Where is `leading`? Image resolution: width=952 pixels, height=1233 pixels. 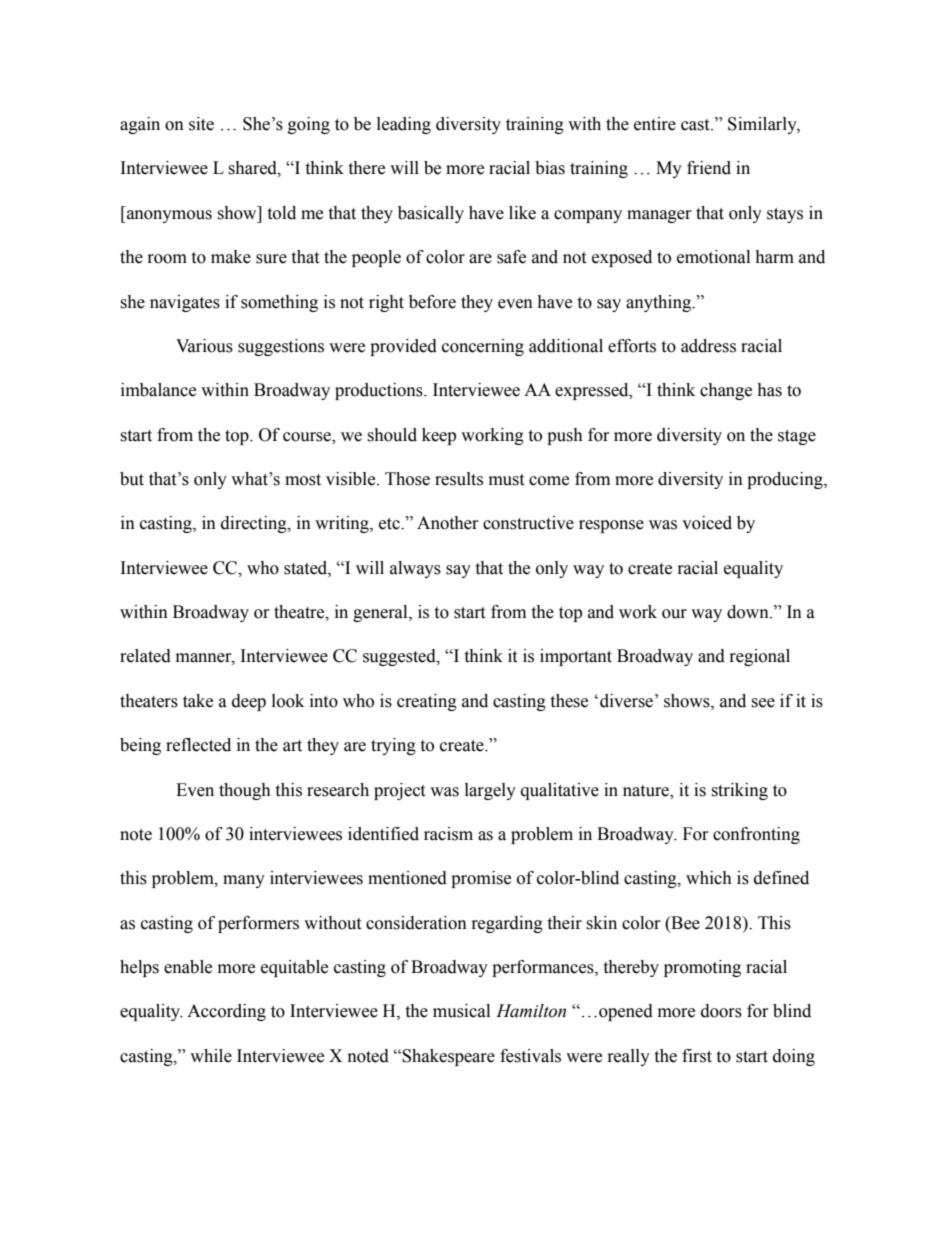
leading is located at coordinates (404, 125).
